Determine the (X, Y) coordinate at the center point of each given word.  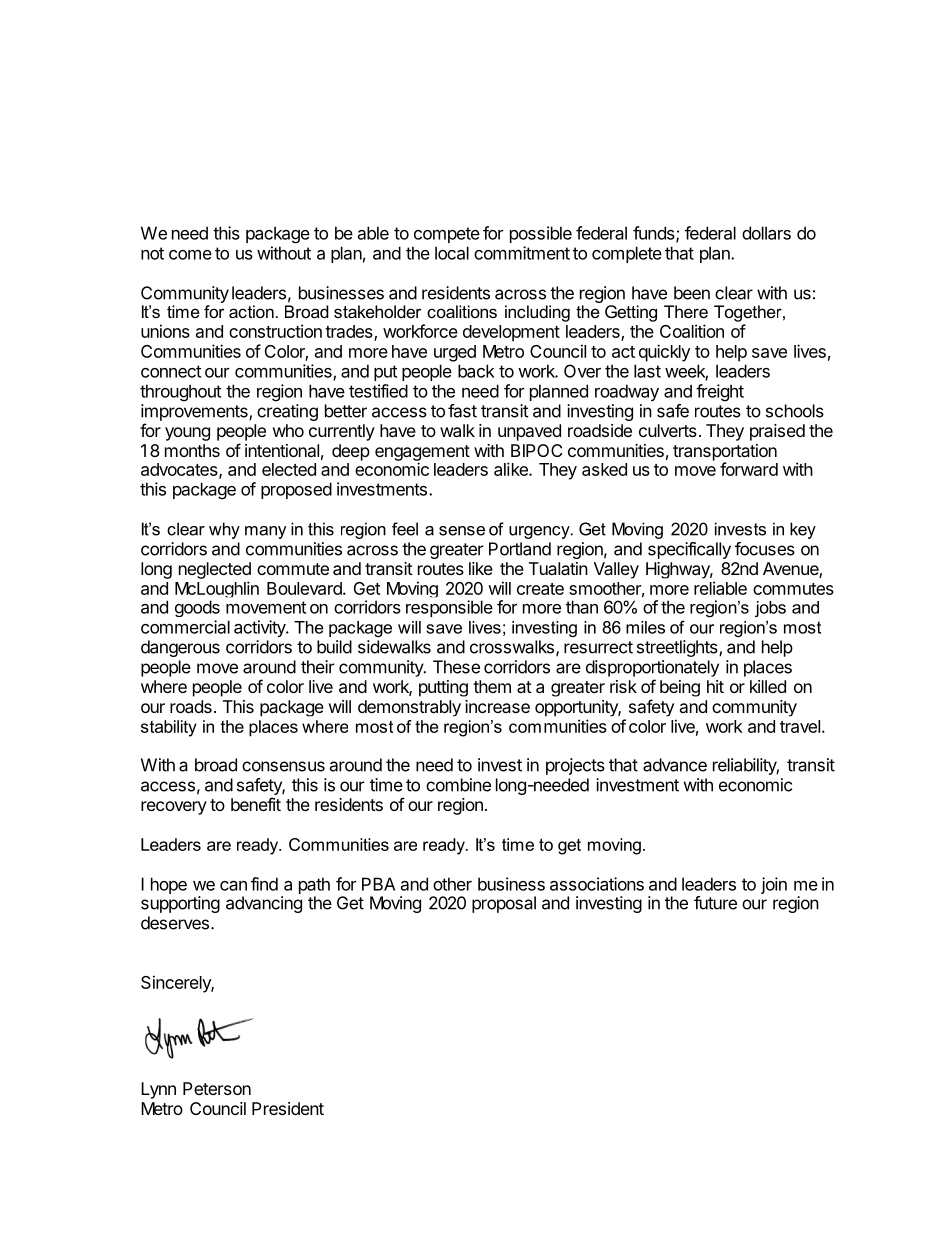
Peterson (217, 1088)
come (190, 255)
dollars (766, 233)
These (456, 667)
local (452, 253)
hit (715, 686)
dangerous (180, 648)
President (288, 1108)
